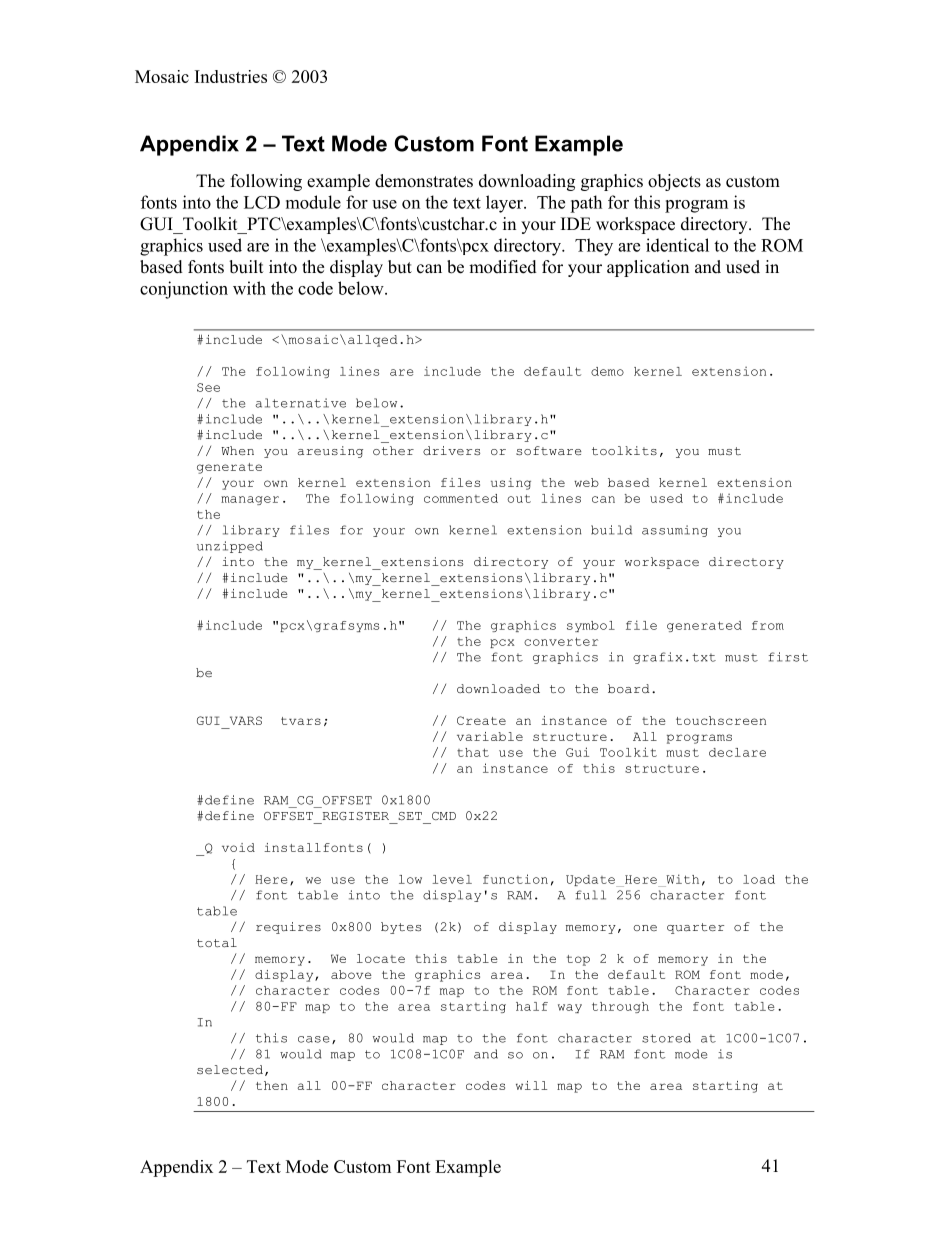 This screenshot has height=1233, width=952. What do you see at coordinates (237, 451) in the screenshot?
I see `When` at bounding box center [237, 451].
